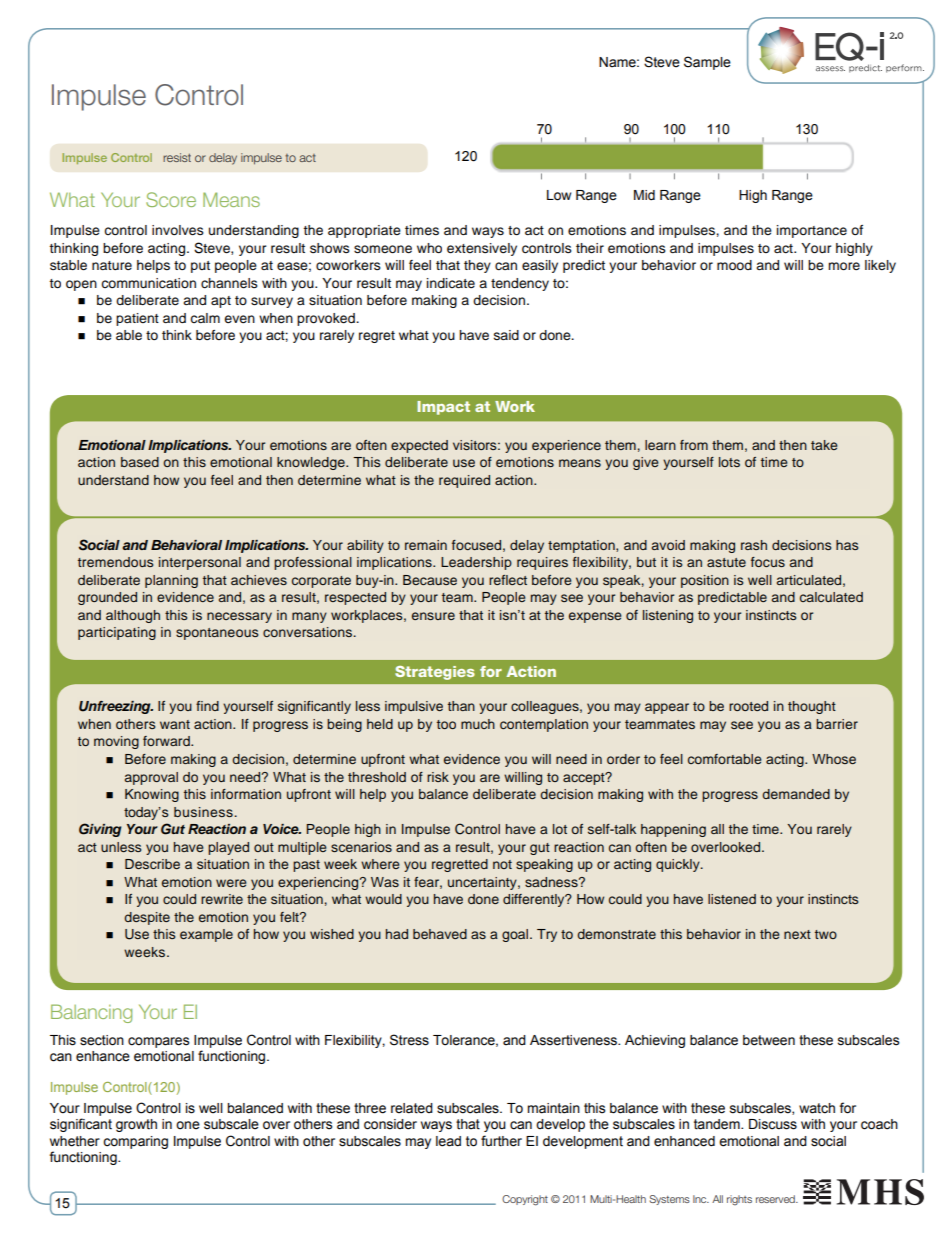 The height and width of the screenshot is (1233, 952). Describe the element at coordinates (707, 63) in the screenshot. I see `Sample` at that location.
